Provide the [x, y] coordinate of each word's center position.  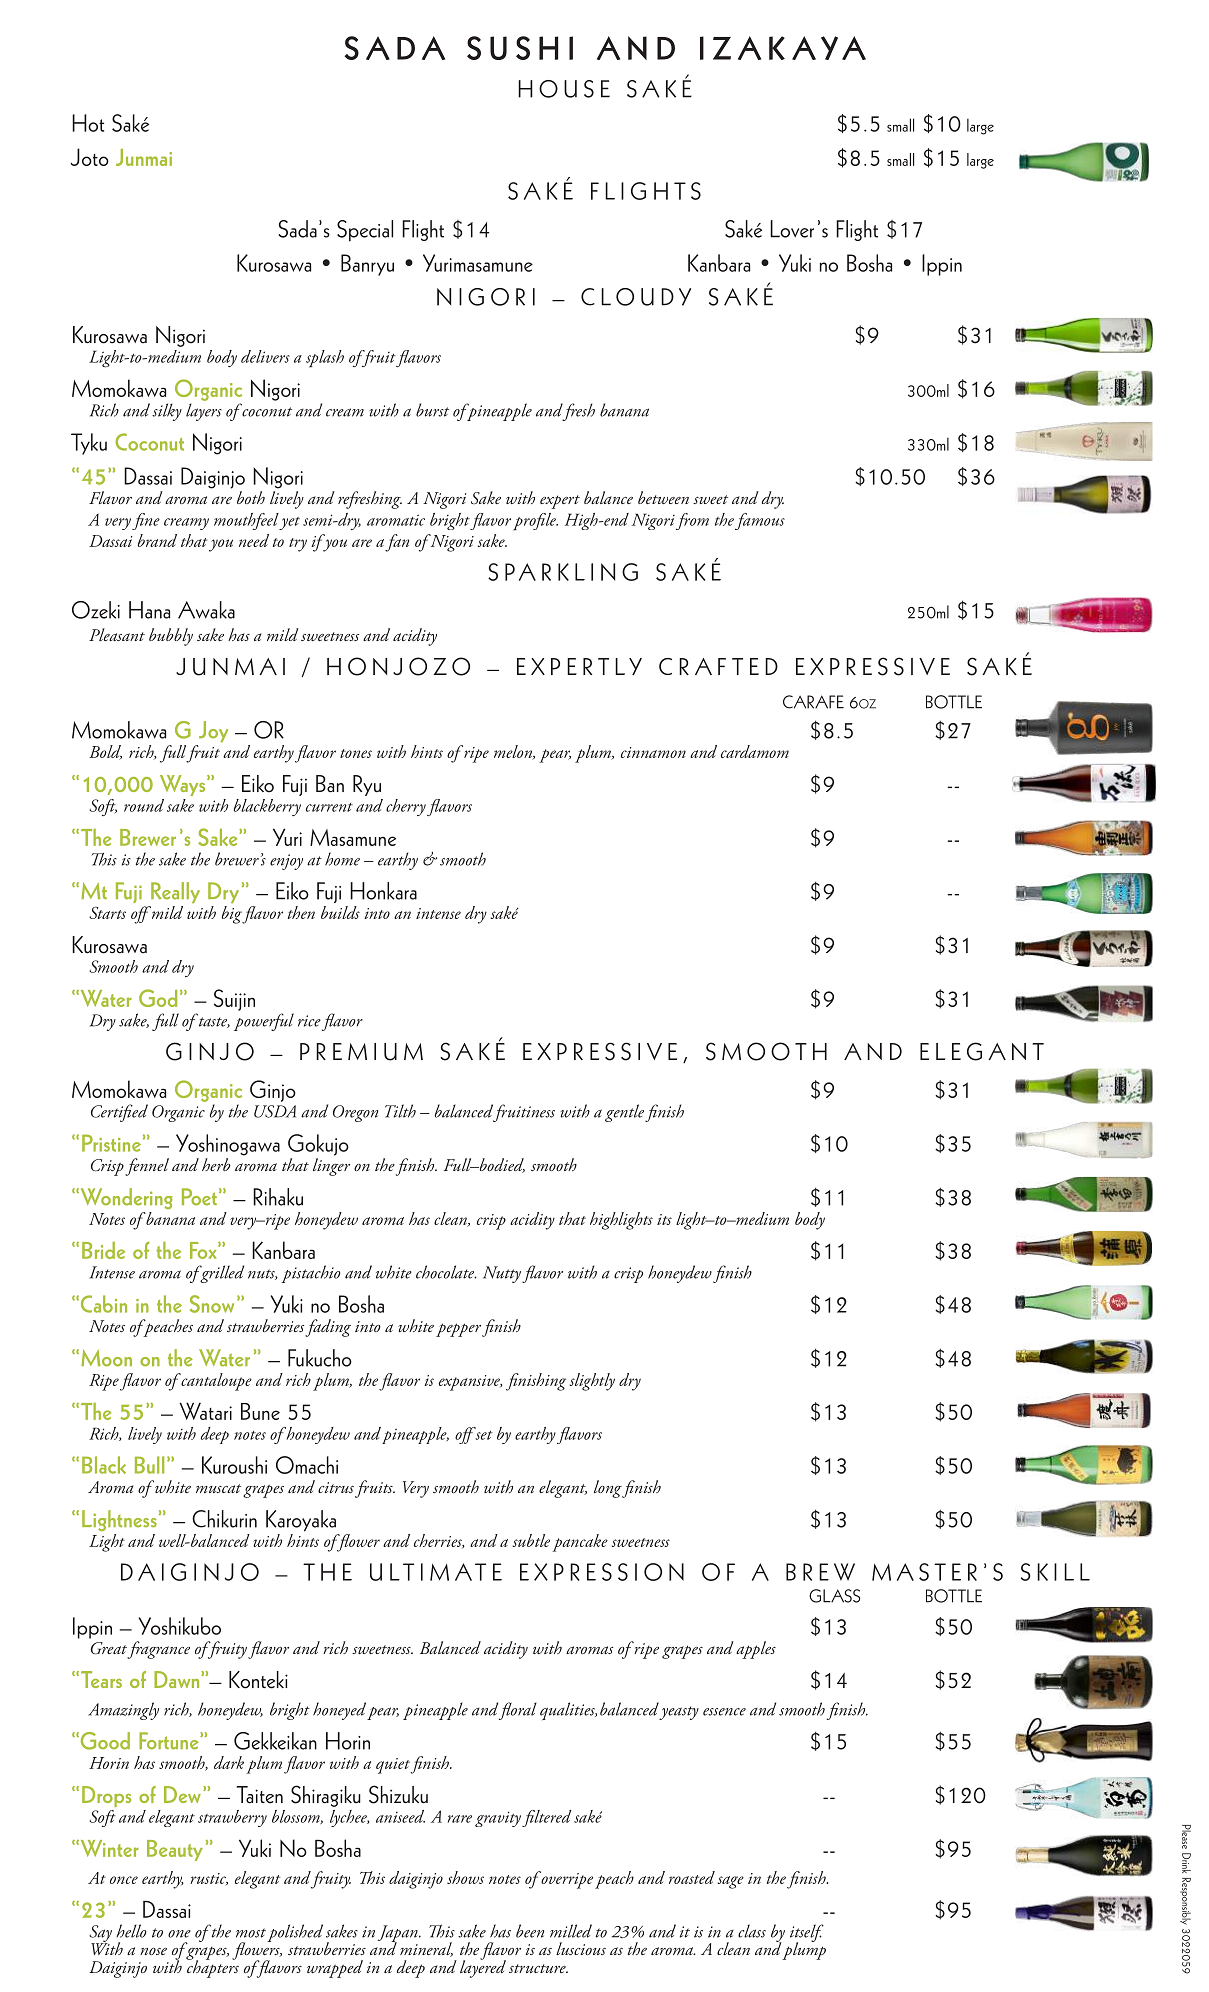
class [752, 1931]
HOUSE [564, 89]
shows [465, 1877]
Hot [88, 123]
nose [153, 1951]
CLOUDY [636, 297]
